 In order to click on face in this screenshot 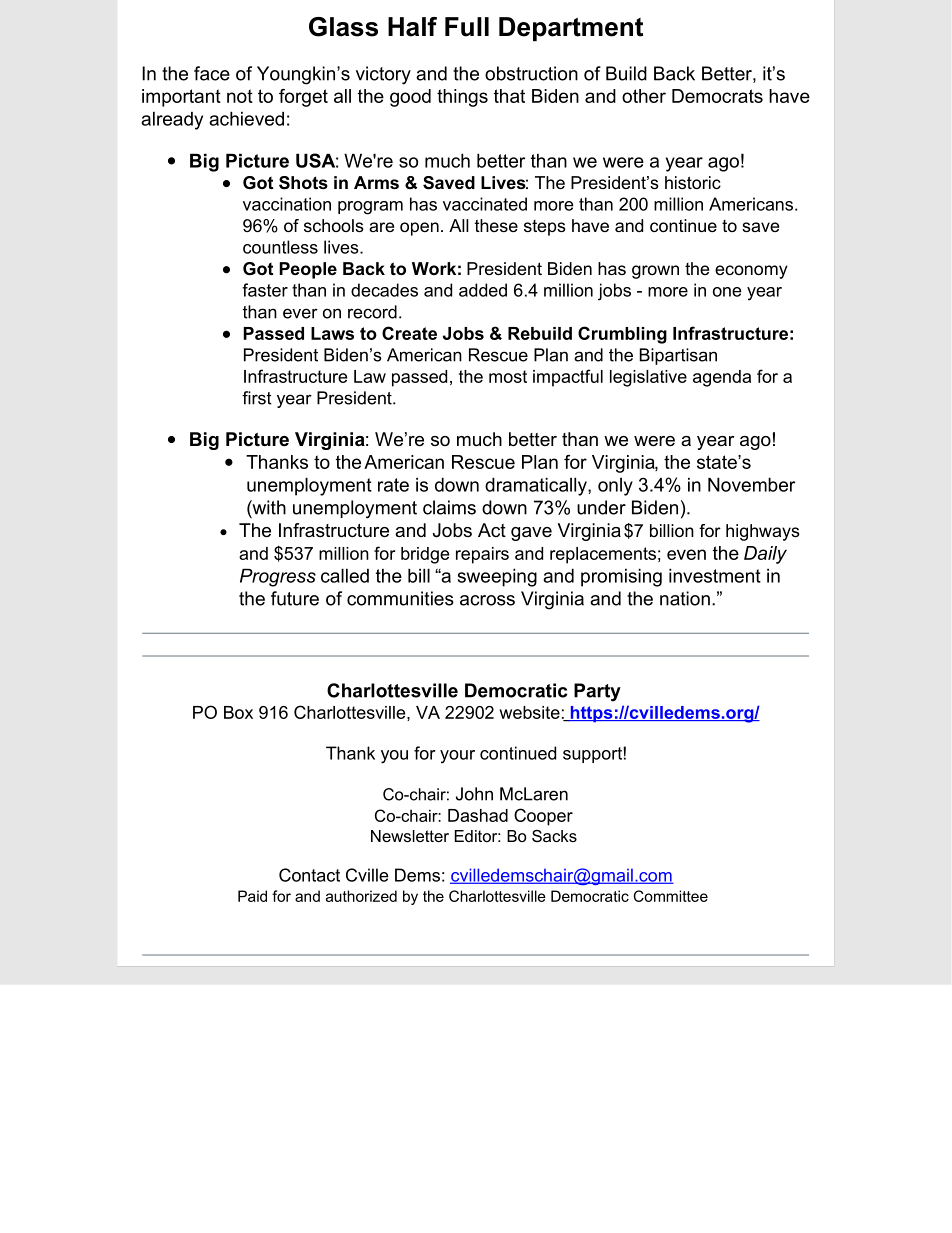, I will do `click(212, 73)`.
